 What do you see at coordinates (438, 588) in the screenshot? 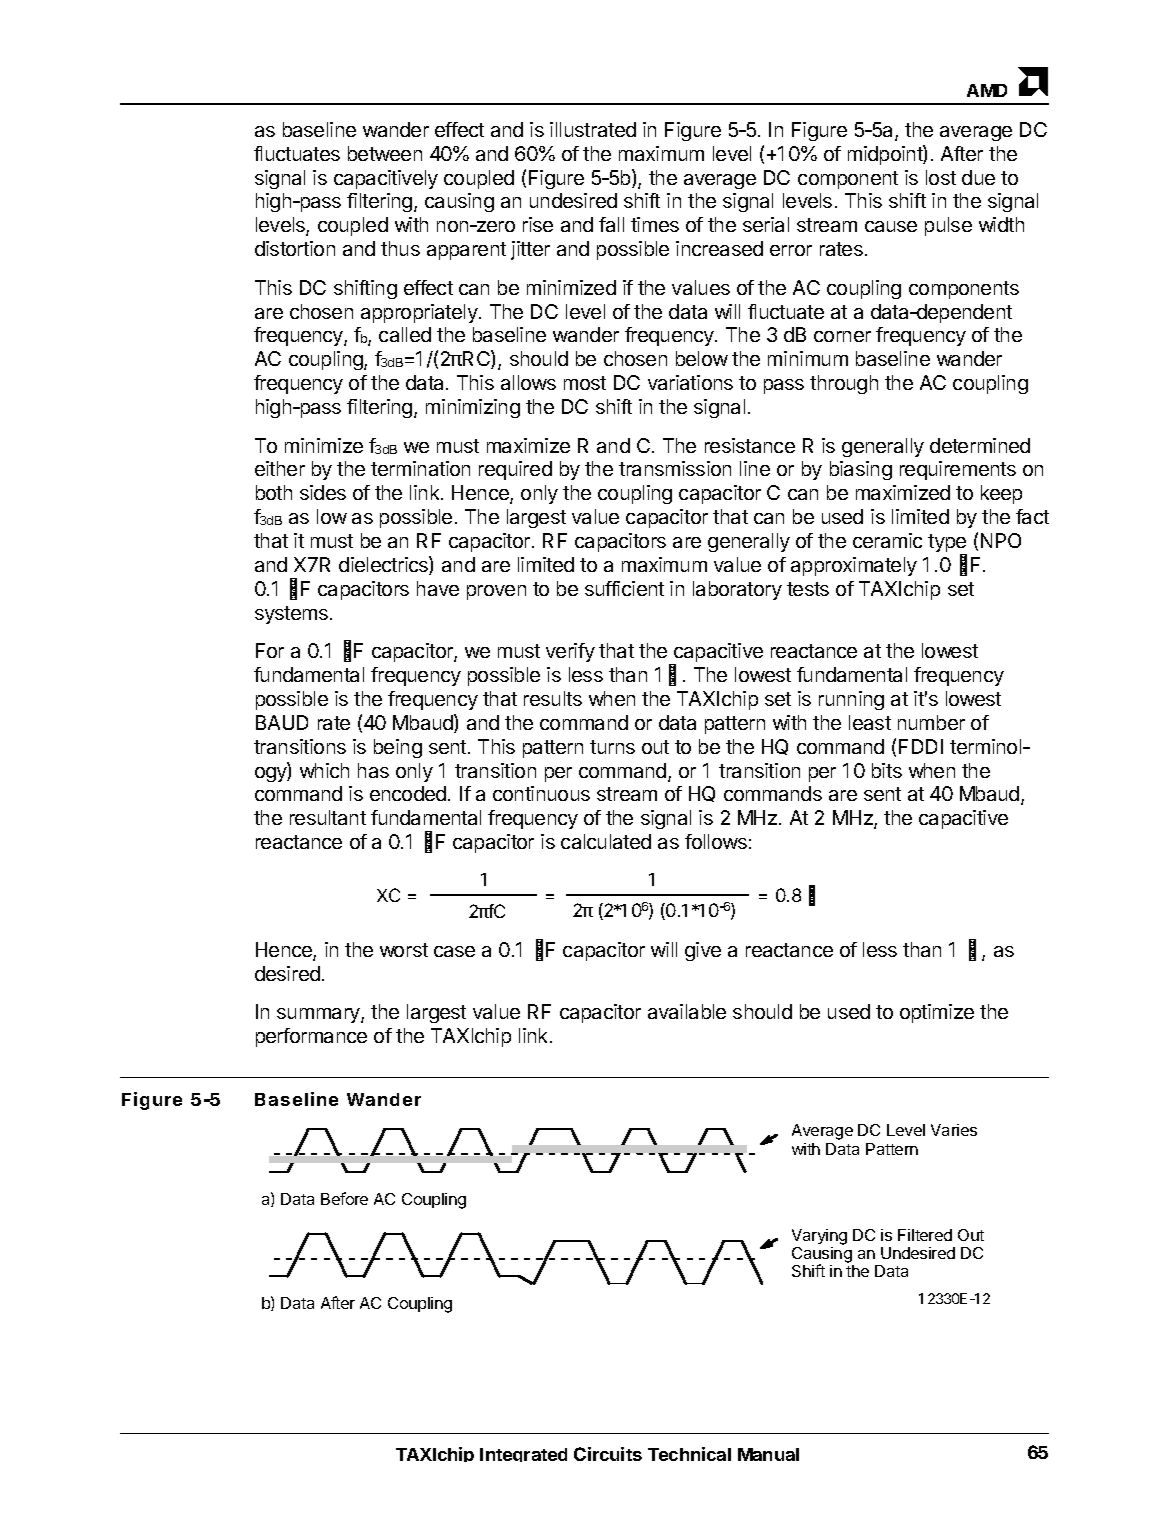
I see `have` at bounding box center [438, 588].
